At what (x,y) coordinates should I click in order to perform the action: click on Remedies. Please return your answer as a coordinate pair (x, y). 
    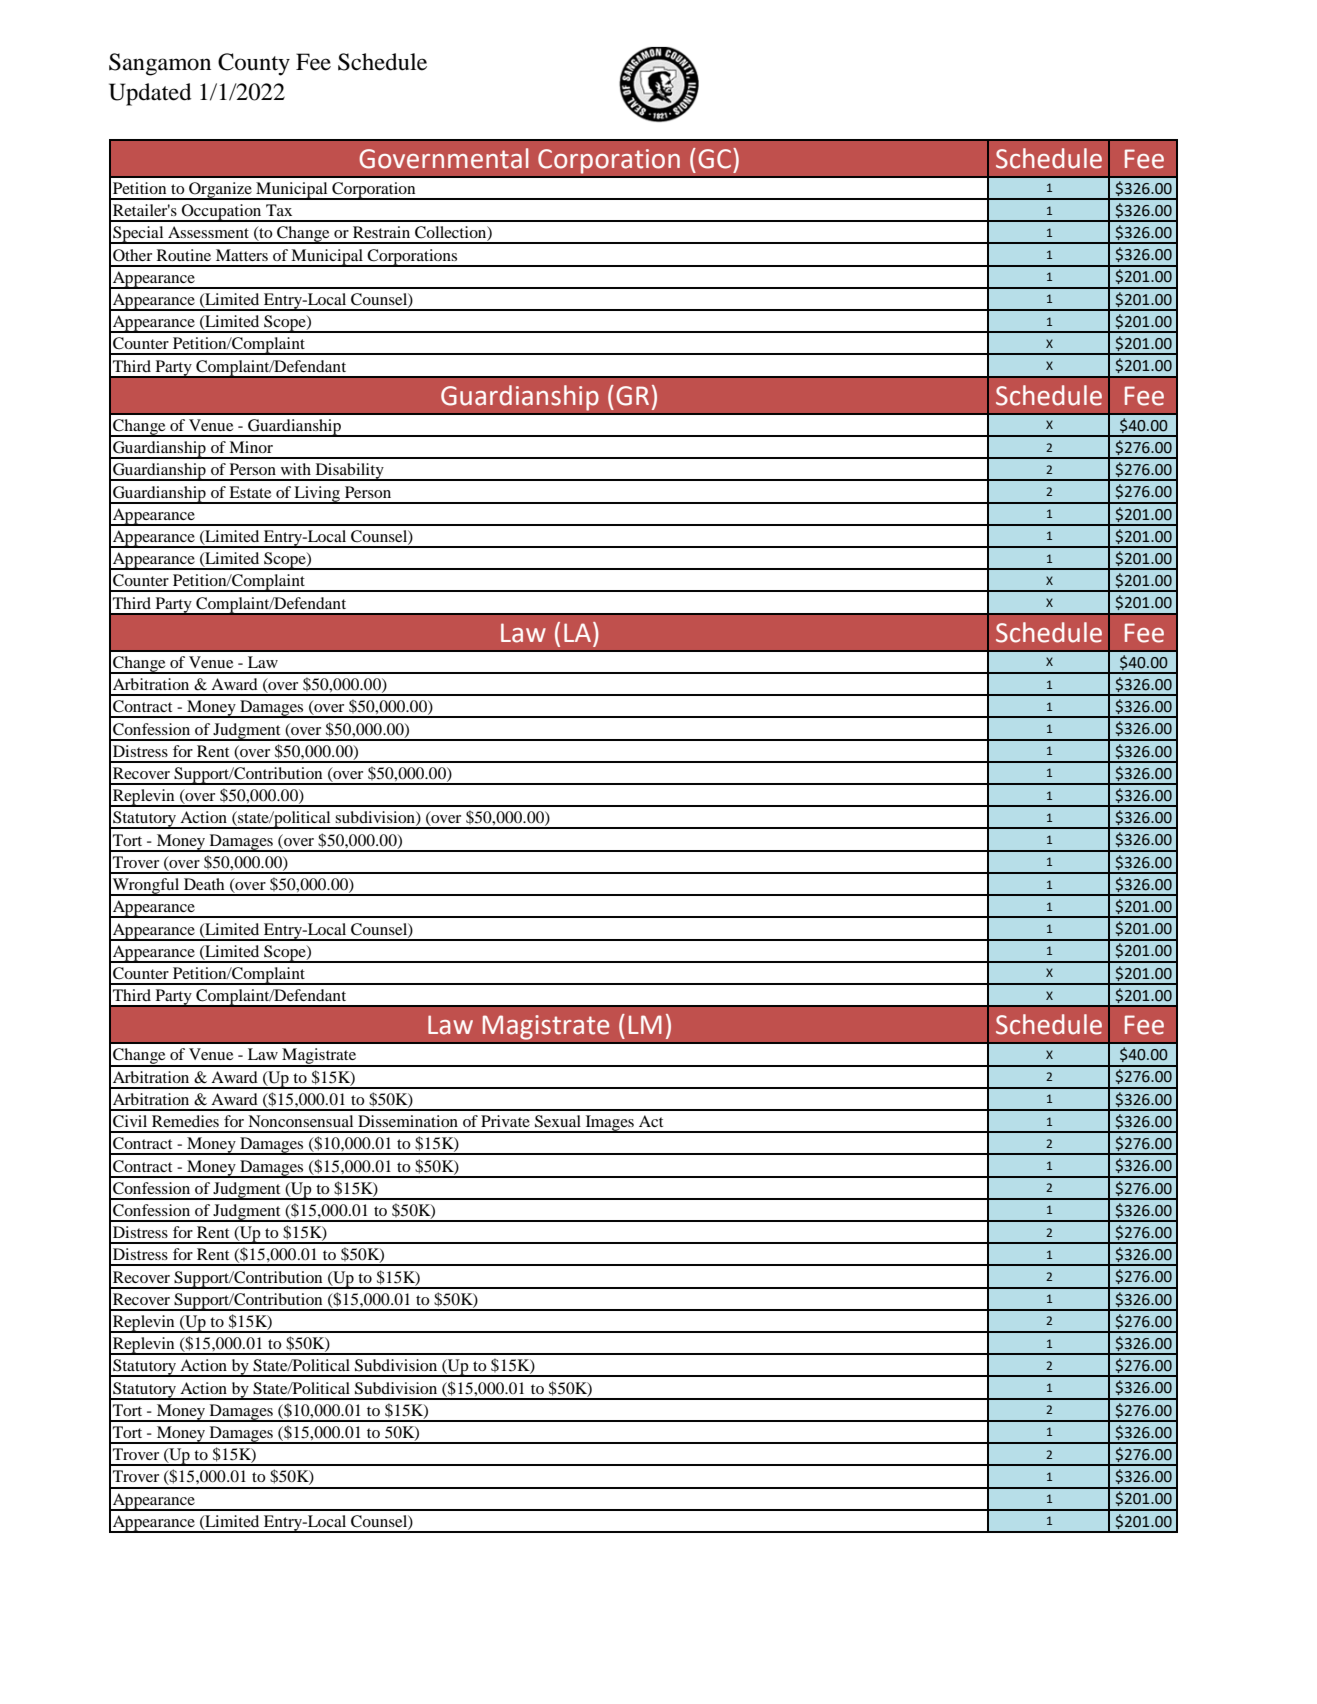
    Looking at the image, I should click on (185, 1121).
